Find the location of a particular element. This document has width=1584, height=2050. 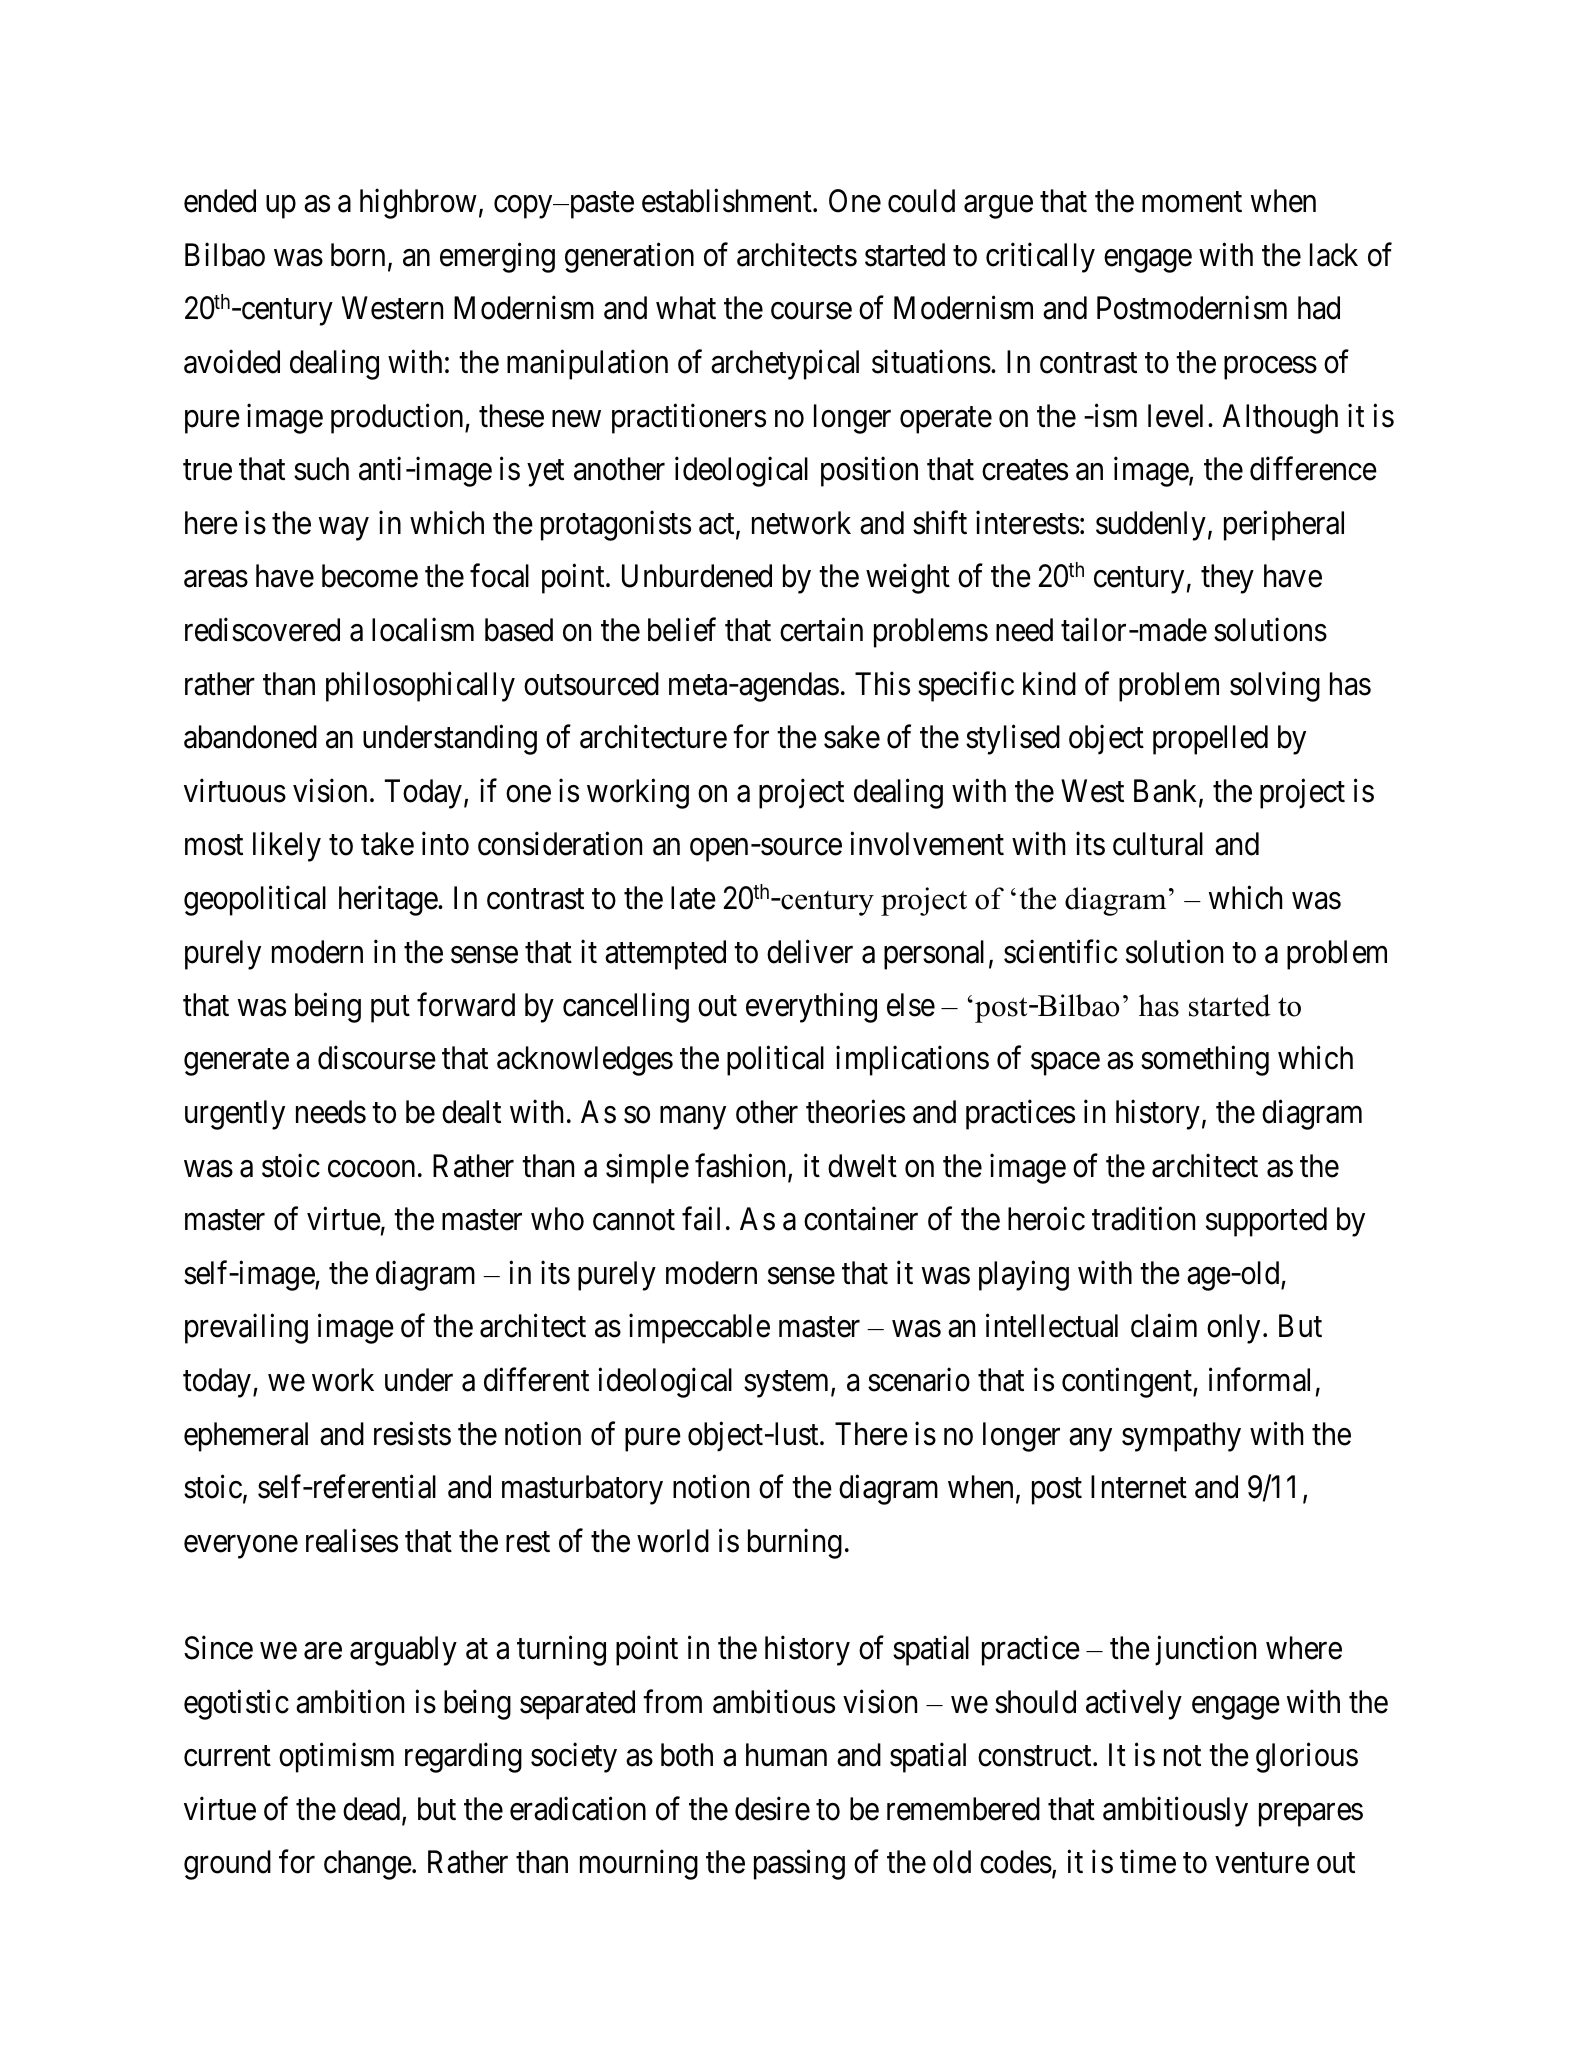

something is located at coordinates (1205, 1061).
